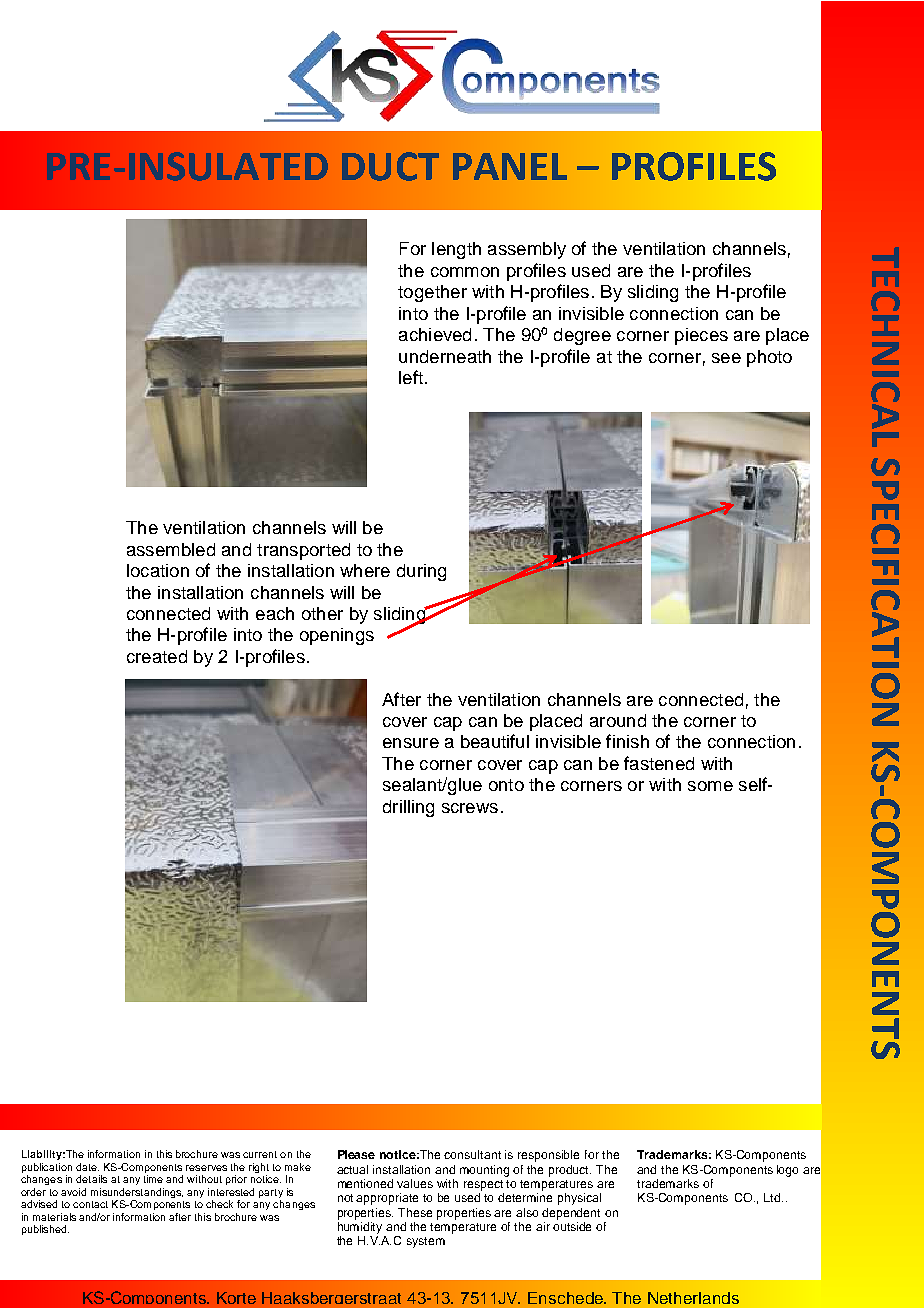 Image resolution: width=924 pixels, height=1308 pixels. I want to click on together, so click(432, 293).
